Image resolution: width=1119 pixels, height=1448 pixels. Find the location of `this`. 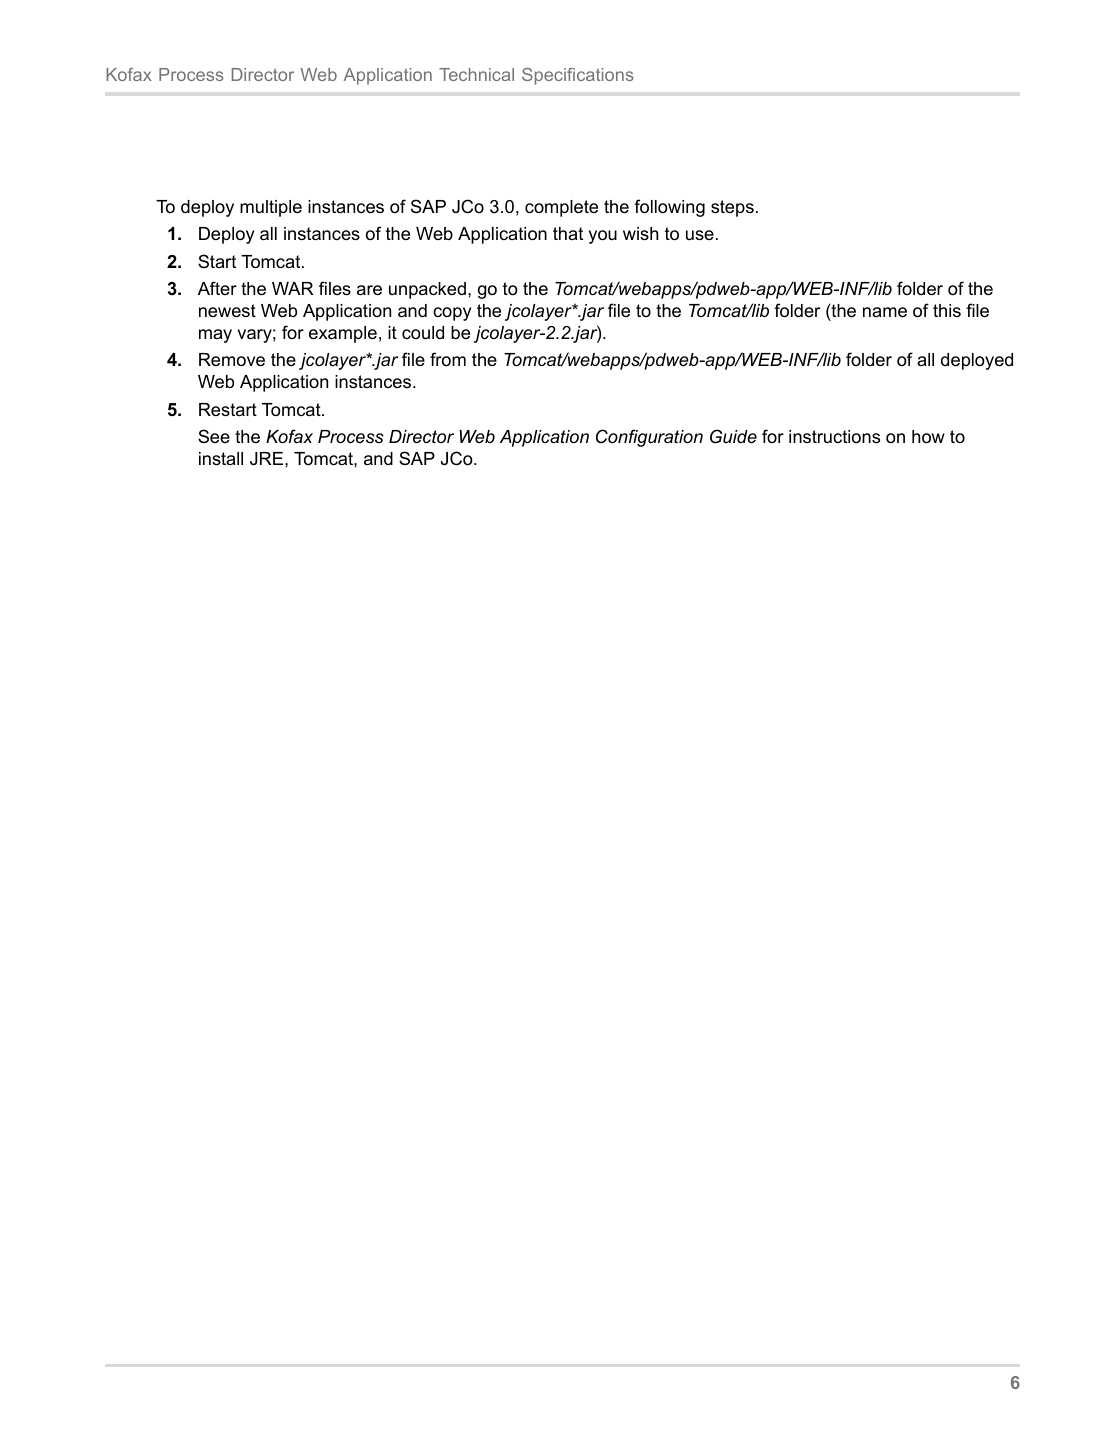

this is located at coordinates (947, 310).
